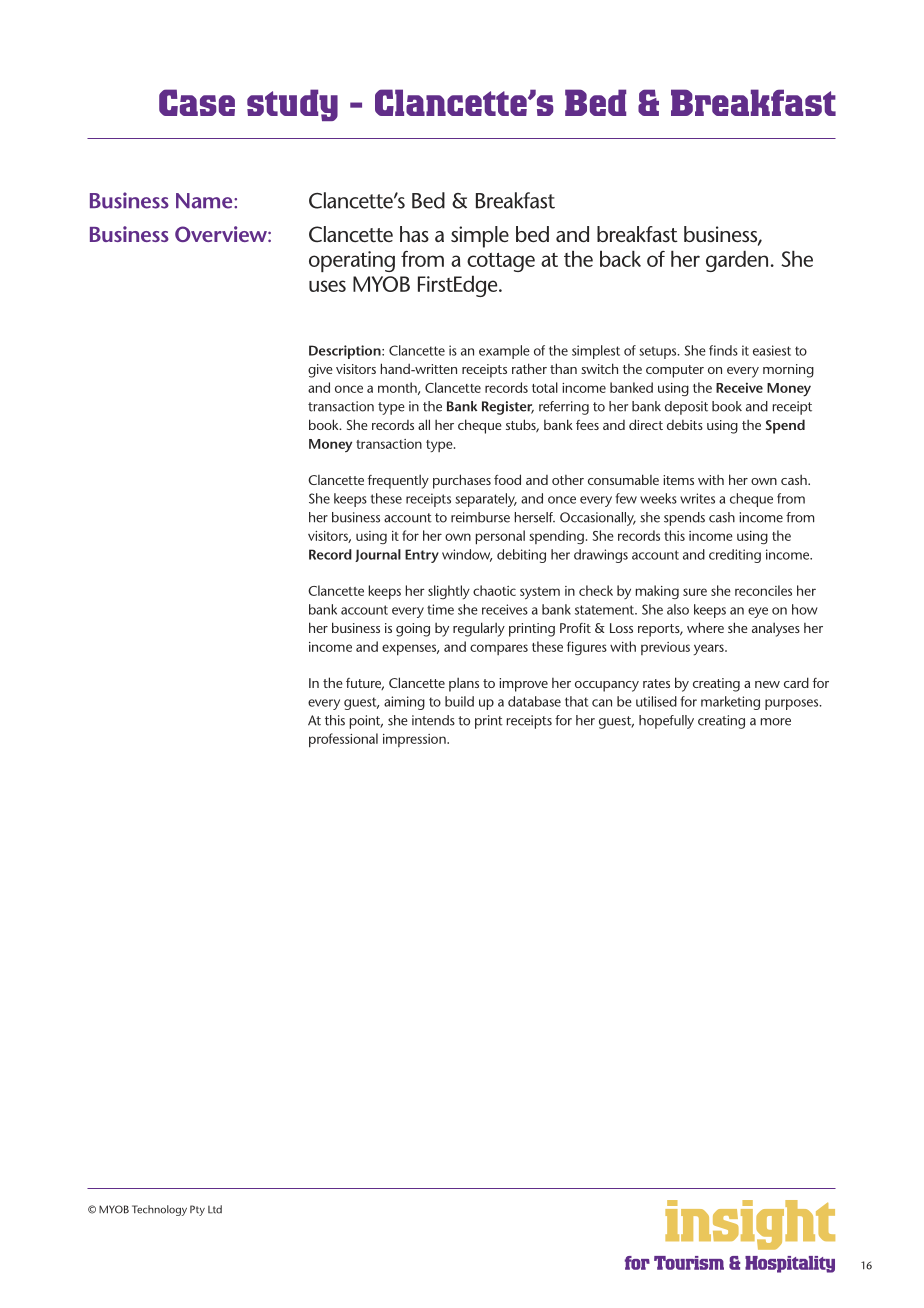 This screenshot has width=924, height=1308. What do you see at coordinates (343, 740) in the screenshot?
I see `professional` at bounding box center [343, 740].
